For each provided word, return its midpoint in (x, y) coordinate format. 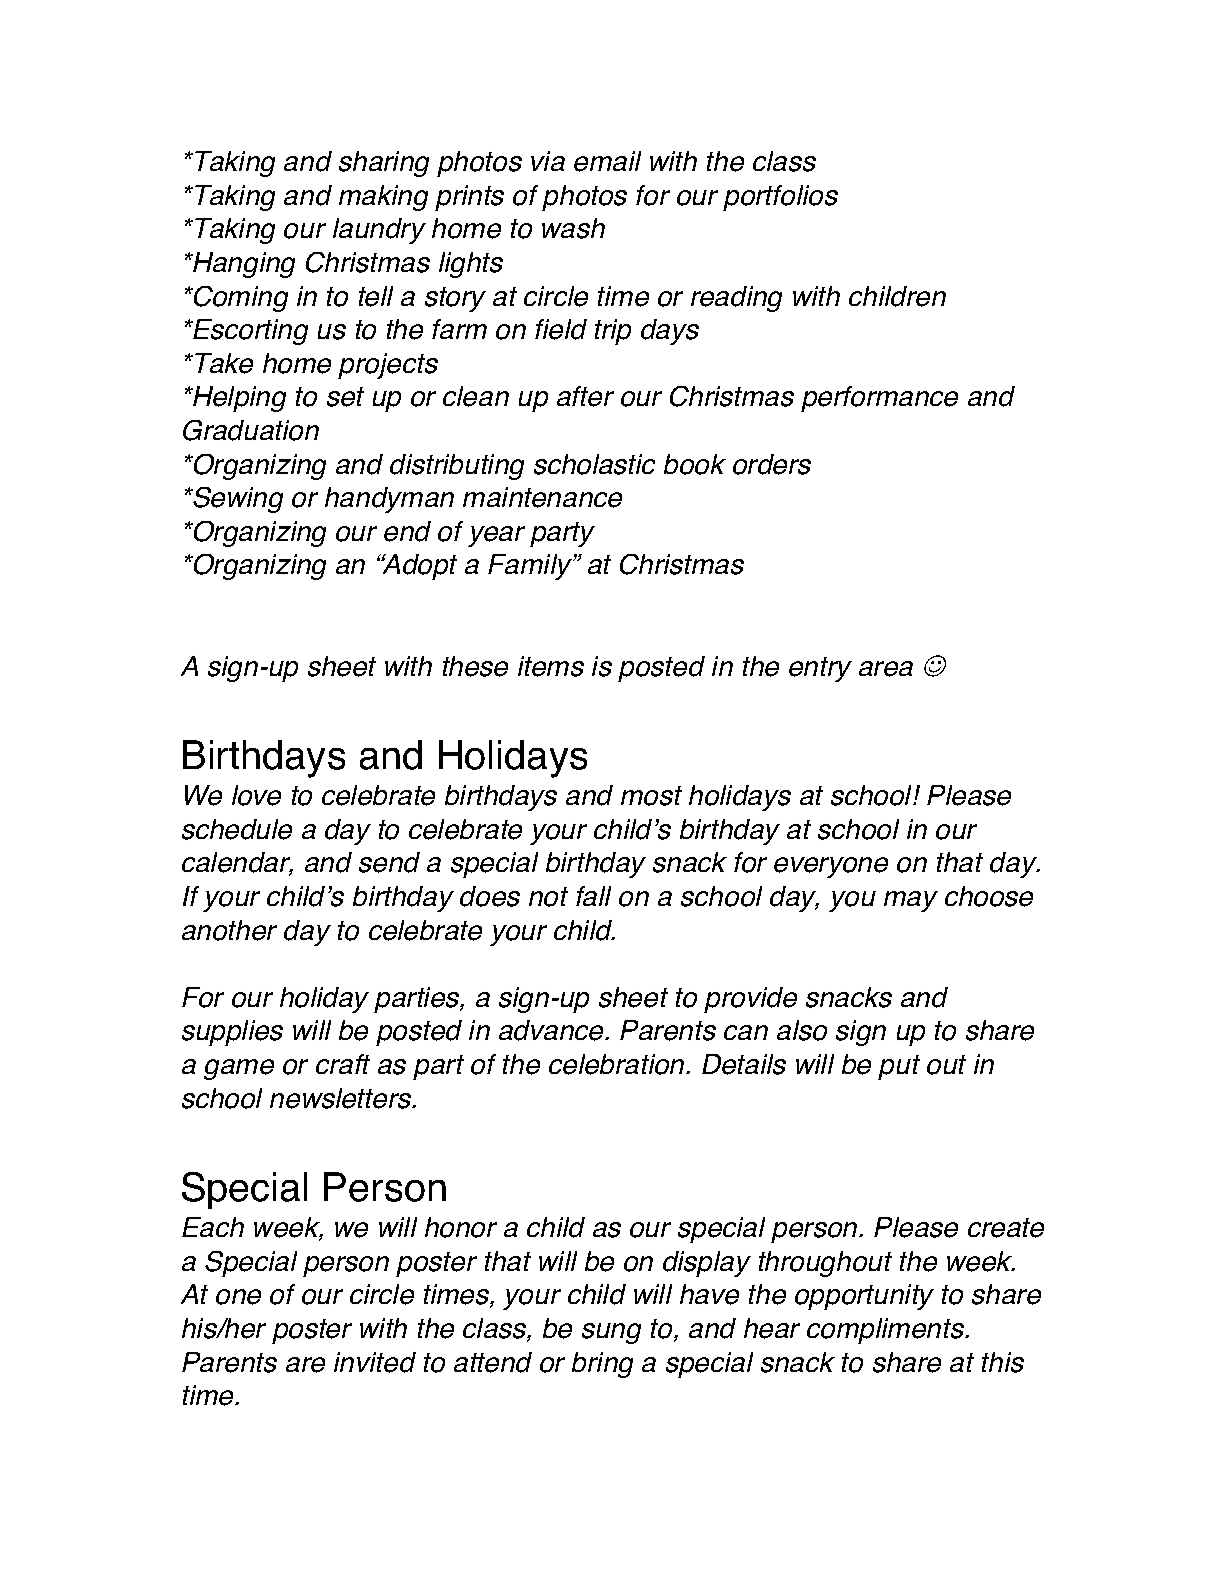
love (256, 795)
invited (375, 1362)
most (651, 796)
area (886, 669)
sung (611, 1333)
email (607, 161)
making (383, 198)
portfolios (780, 198)
